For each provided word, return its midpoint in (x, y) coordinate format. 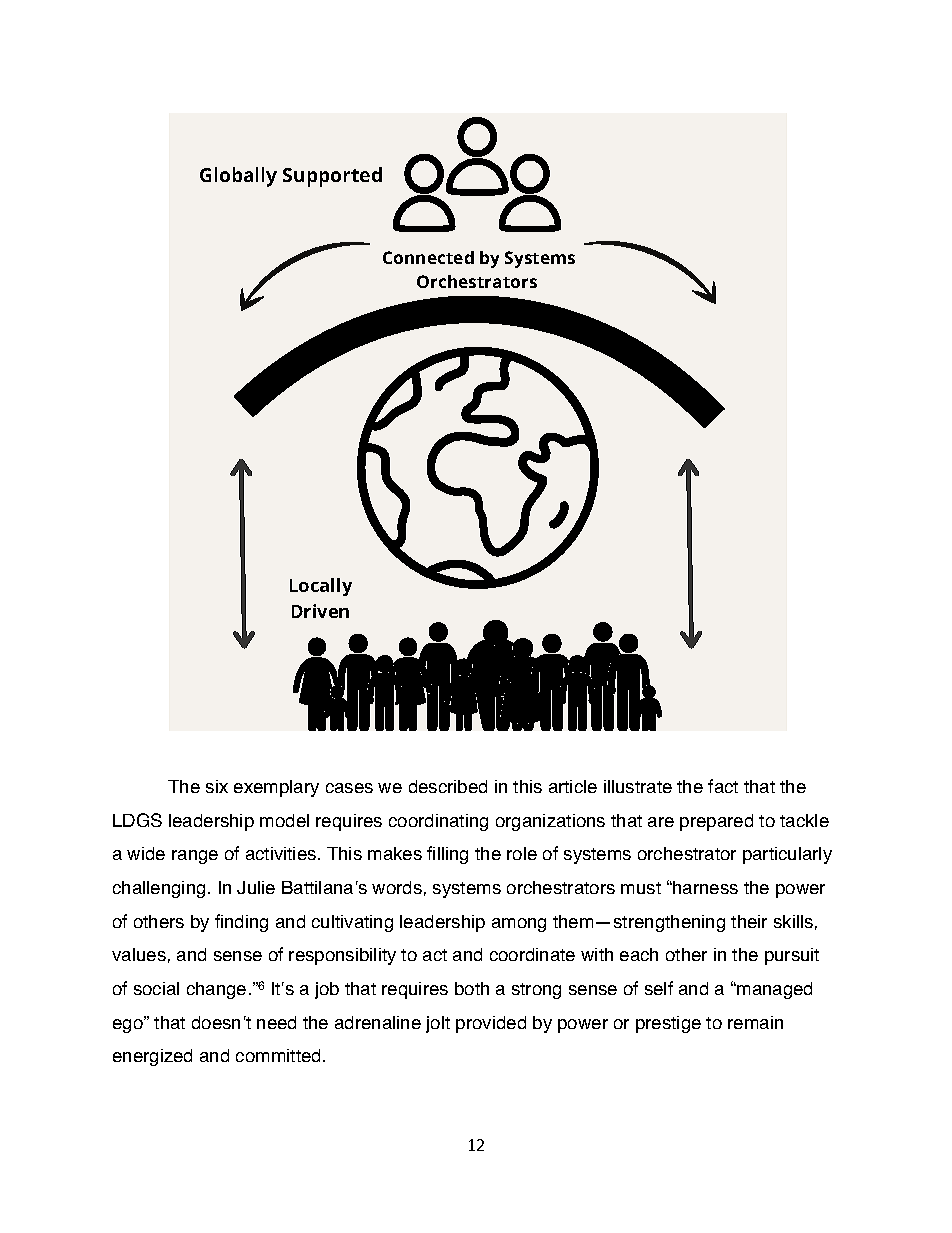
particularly (787, 855)
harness (704, 887)
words (397, 887)
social (156, 988)
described (448, 786)
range (195, 857)
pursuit (792, 956)
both (472, 988)
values (139, 954)
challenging (159, 889)
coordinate (532, 954)
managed (773, 990)
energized (152, 1057)
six (217, 786)
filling (447, 855)
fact (723, 786)
